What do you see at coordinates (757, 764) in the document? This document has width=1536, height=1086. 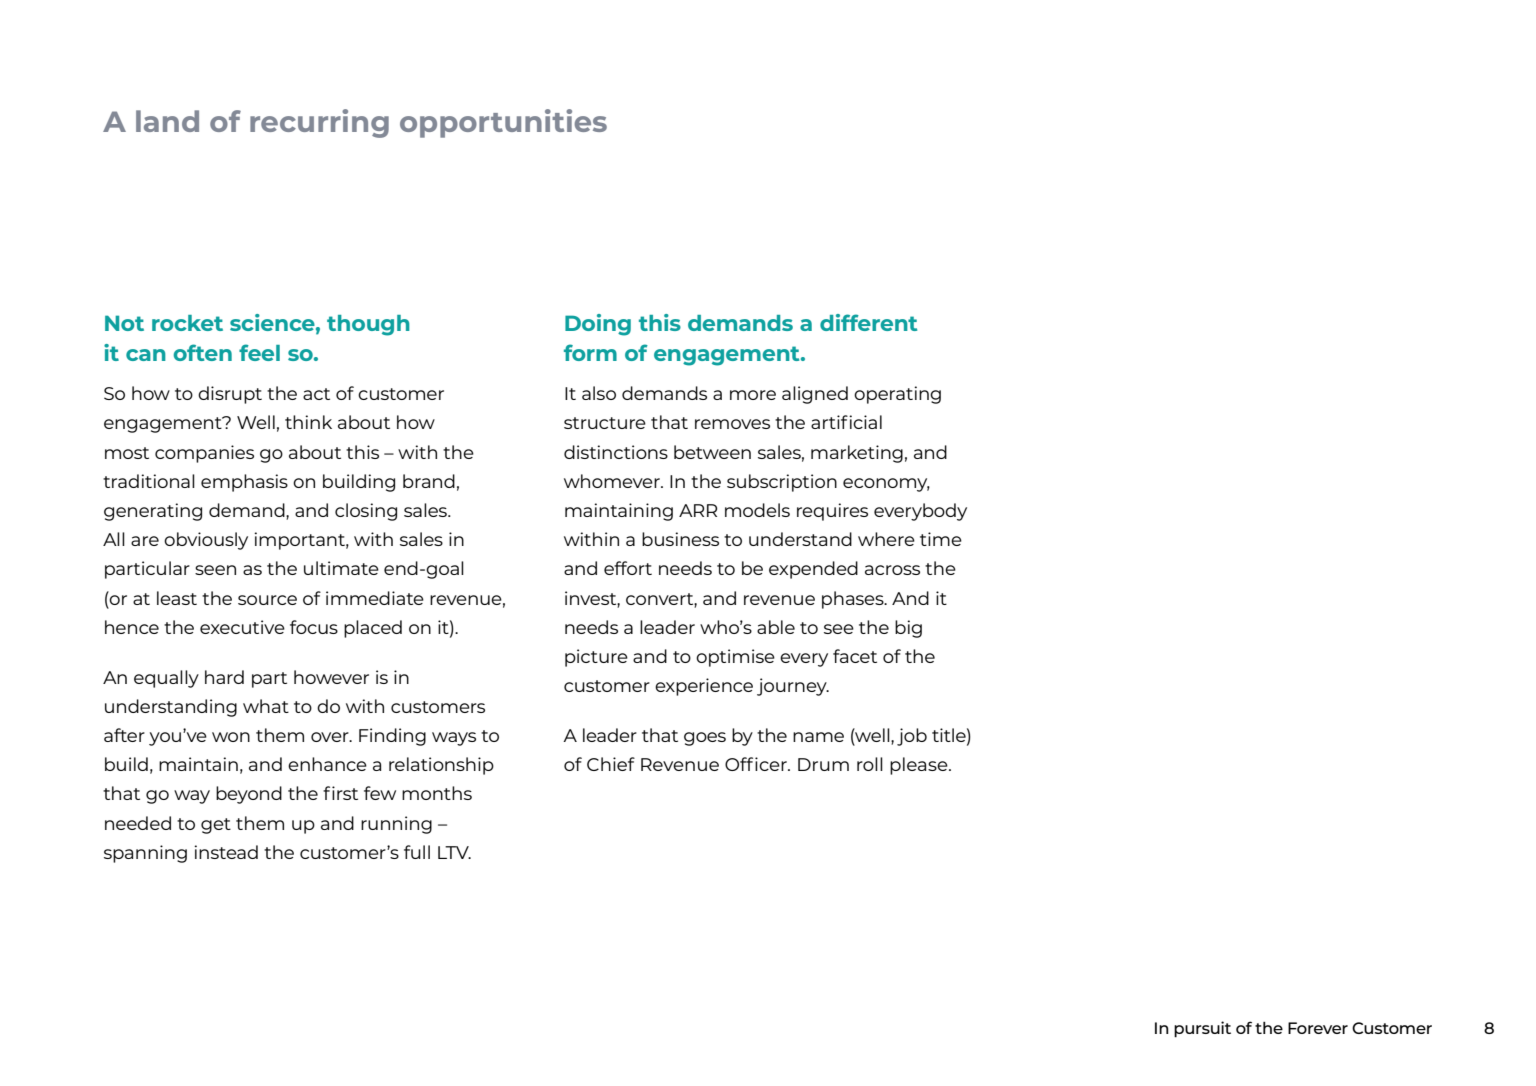 I see `Officer` at bounding box center [757, 764].
